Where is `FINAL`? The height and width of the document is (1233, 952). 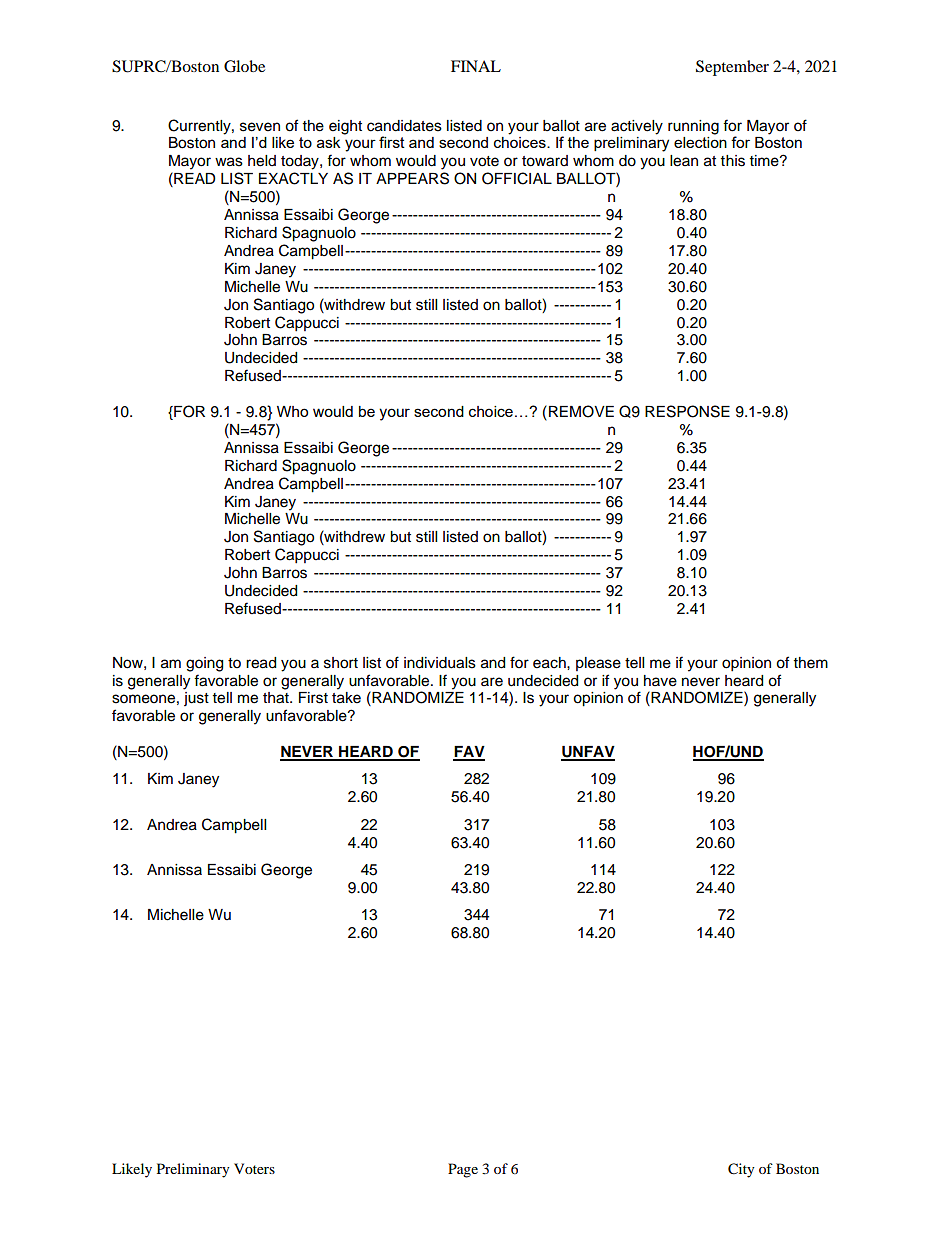 FINAL is located at coordinates (476, 66).
